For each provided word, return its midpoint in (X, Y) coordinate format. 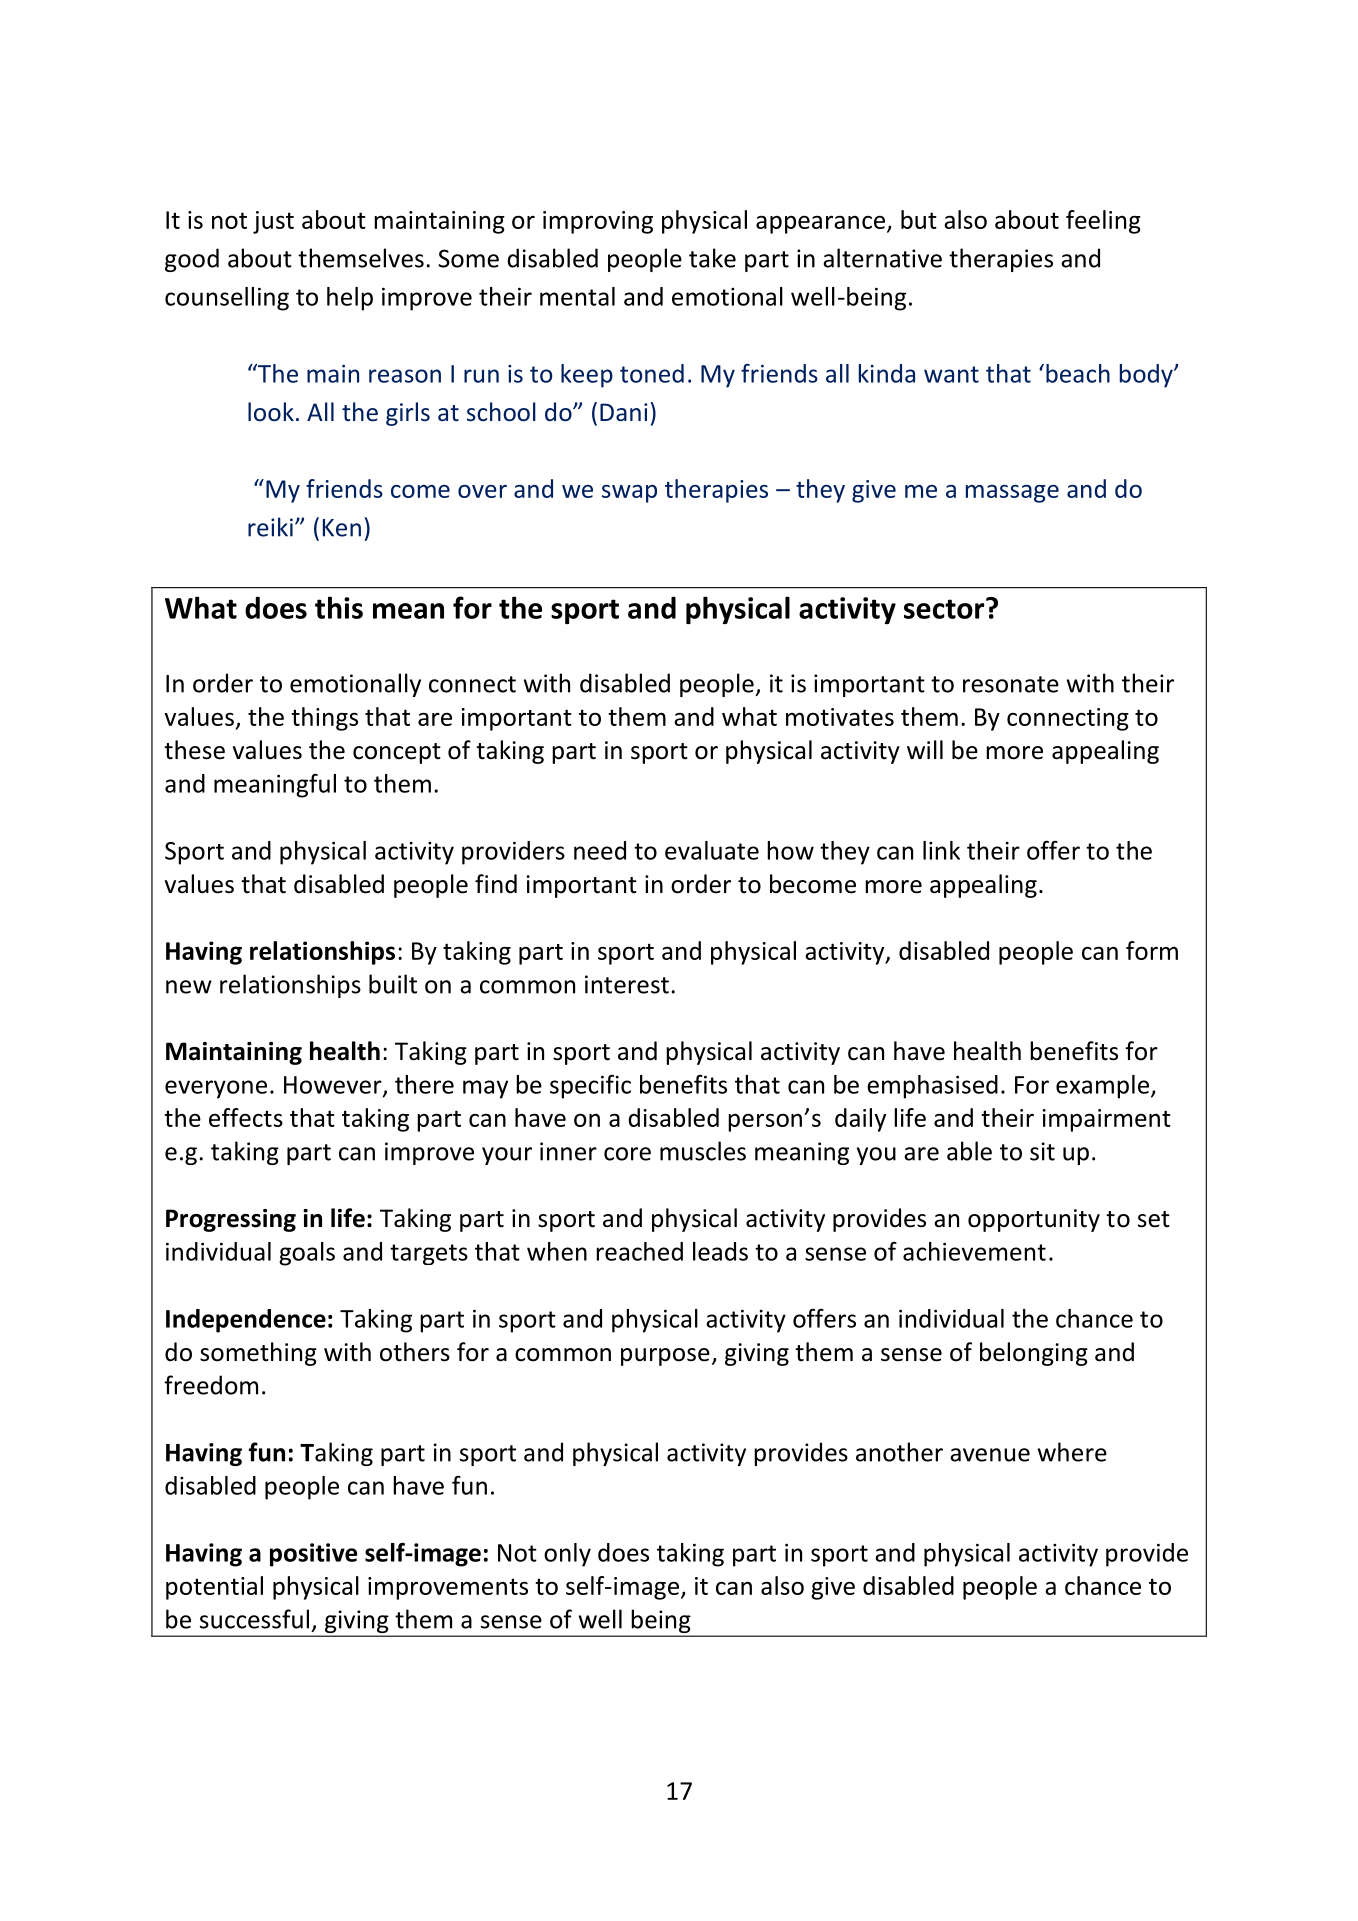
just (273, 222)
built (393, 984)
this (339, 607)
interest (627, 984)
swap (629, 494)
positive (314, 1555)
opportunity (1034, 1220)
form (1152, 950)
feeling (1103, 222)
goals (307, 1254)
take (712, 258)
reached (639, 1251)
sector (945, 608)
